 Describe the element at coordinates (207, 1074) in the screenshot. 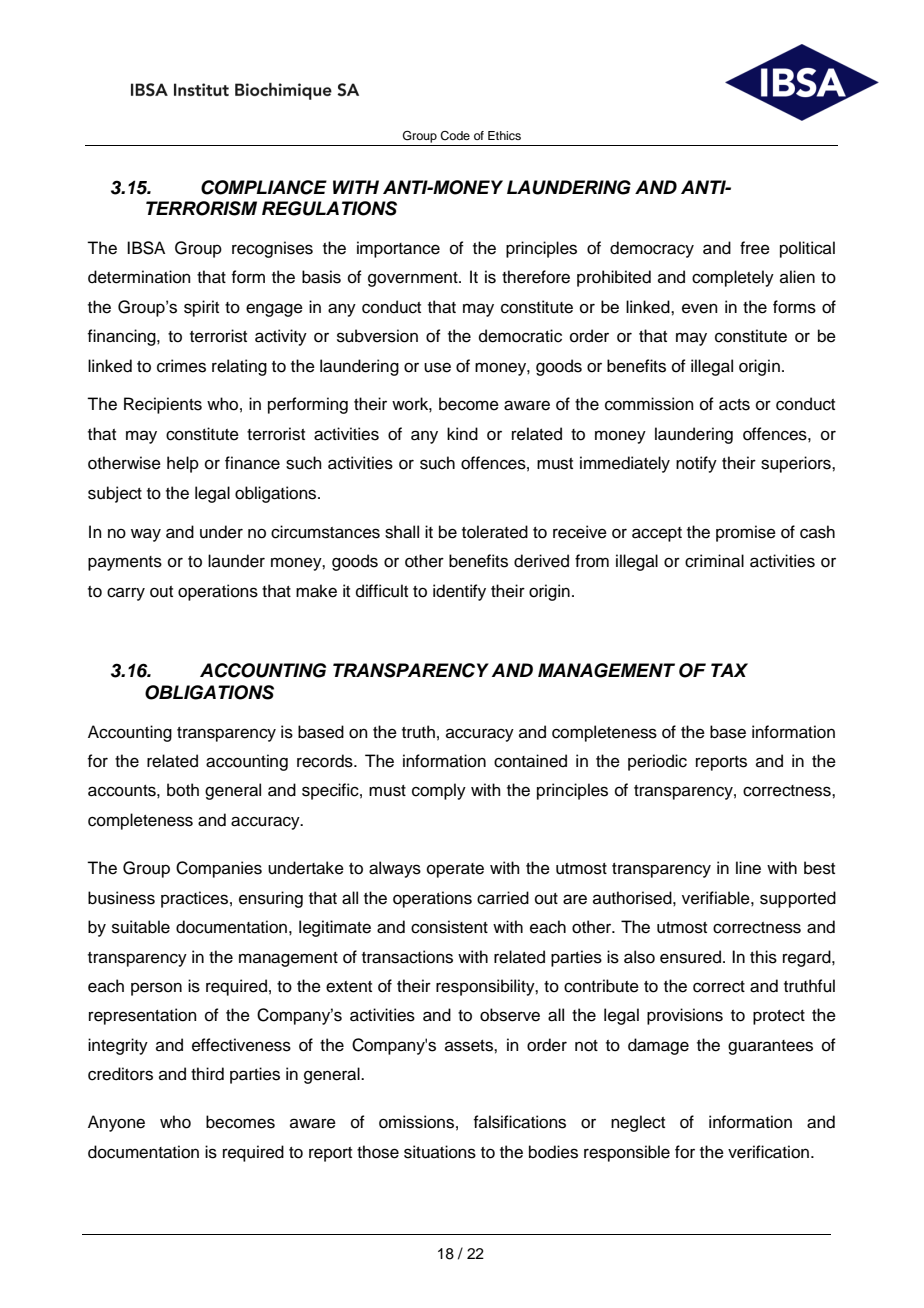

I see `third` at that location.
